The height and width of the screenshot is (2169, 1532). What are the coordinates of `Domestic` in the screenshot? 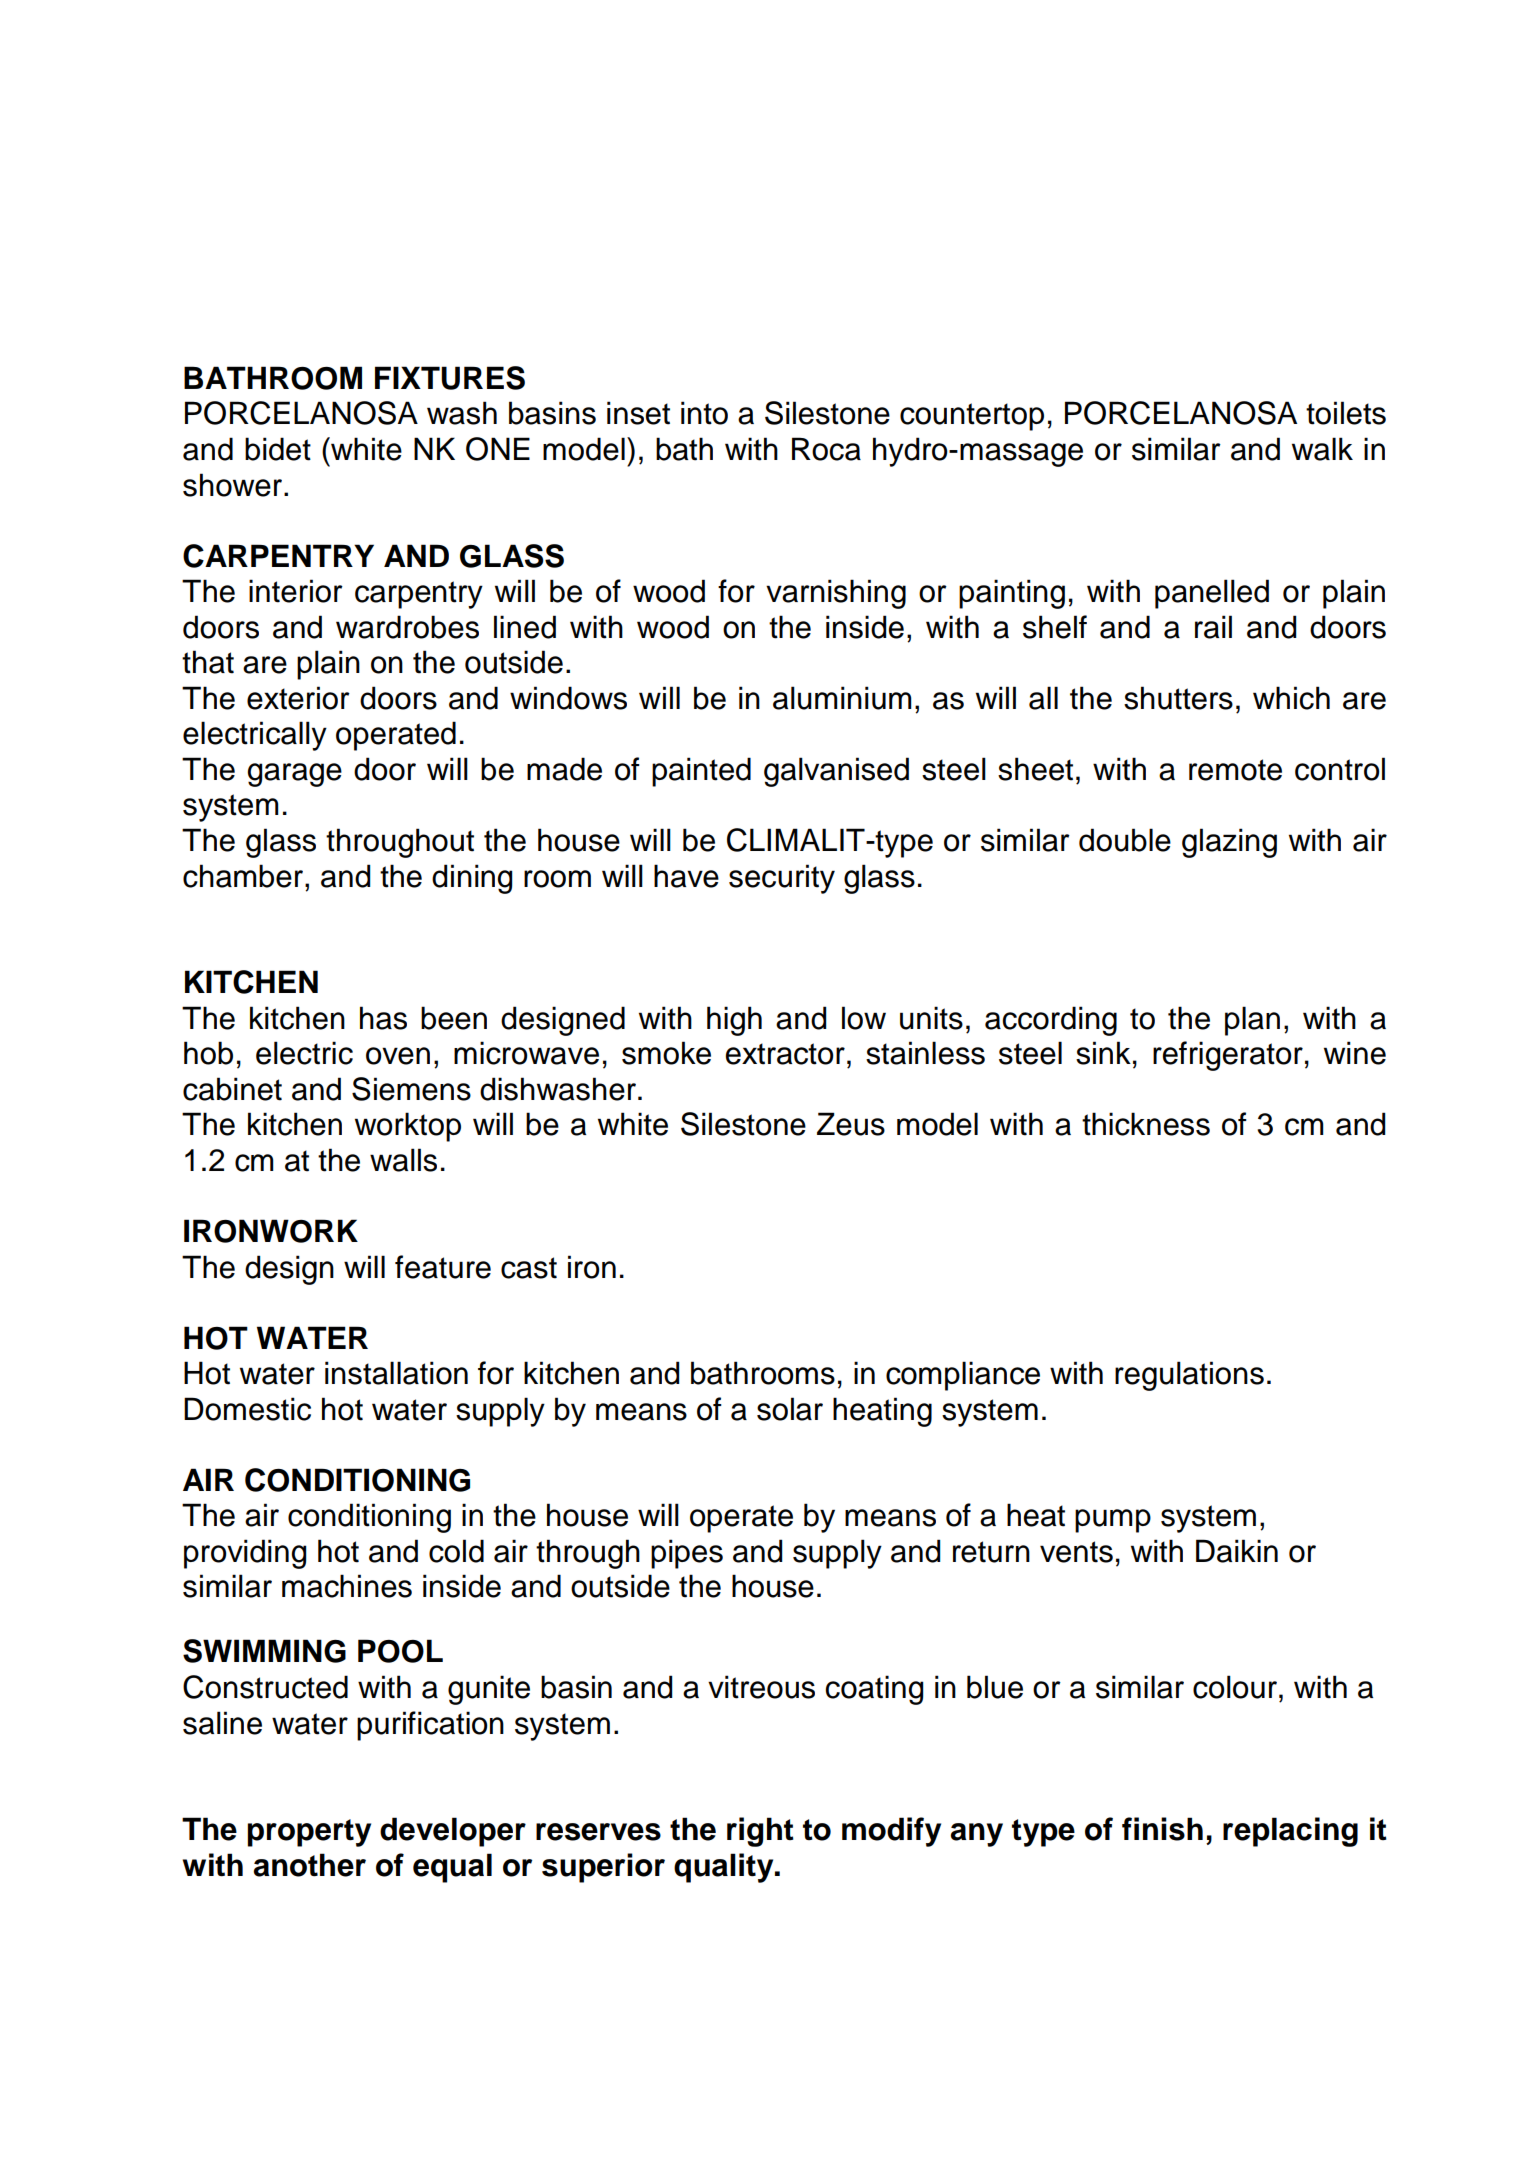 It's located at (247, 1409).
